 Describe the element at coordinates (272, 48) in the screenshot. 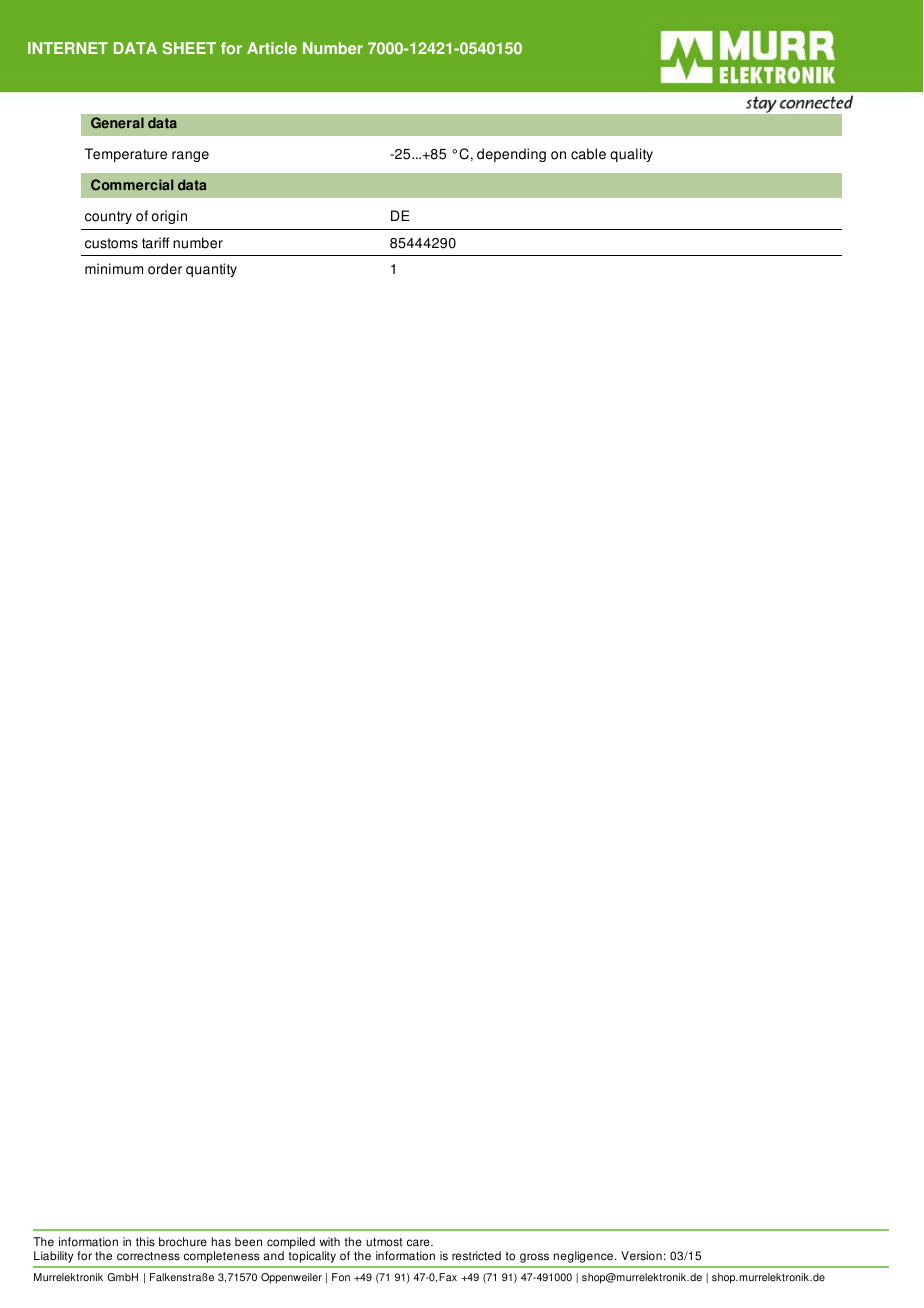

I see `Article` at that location.
